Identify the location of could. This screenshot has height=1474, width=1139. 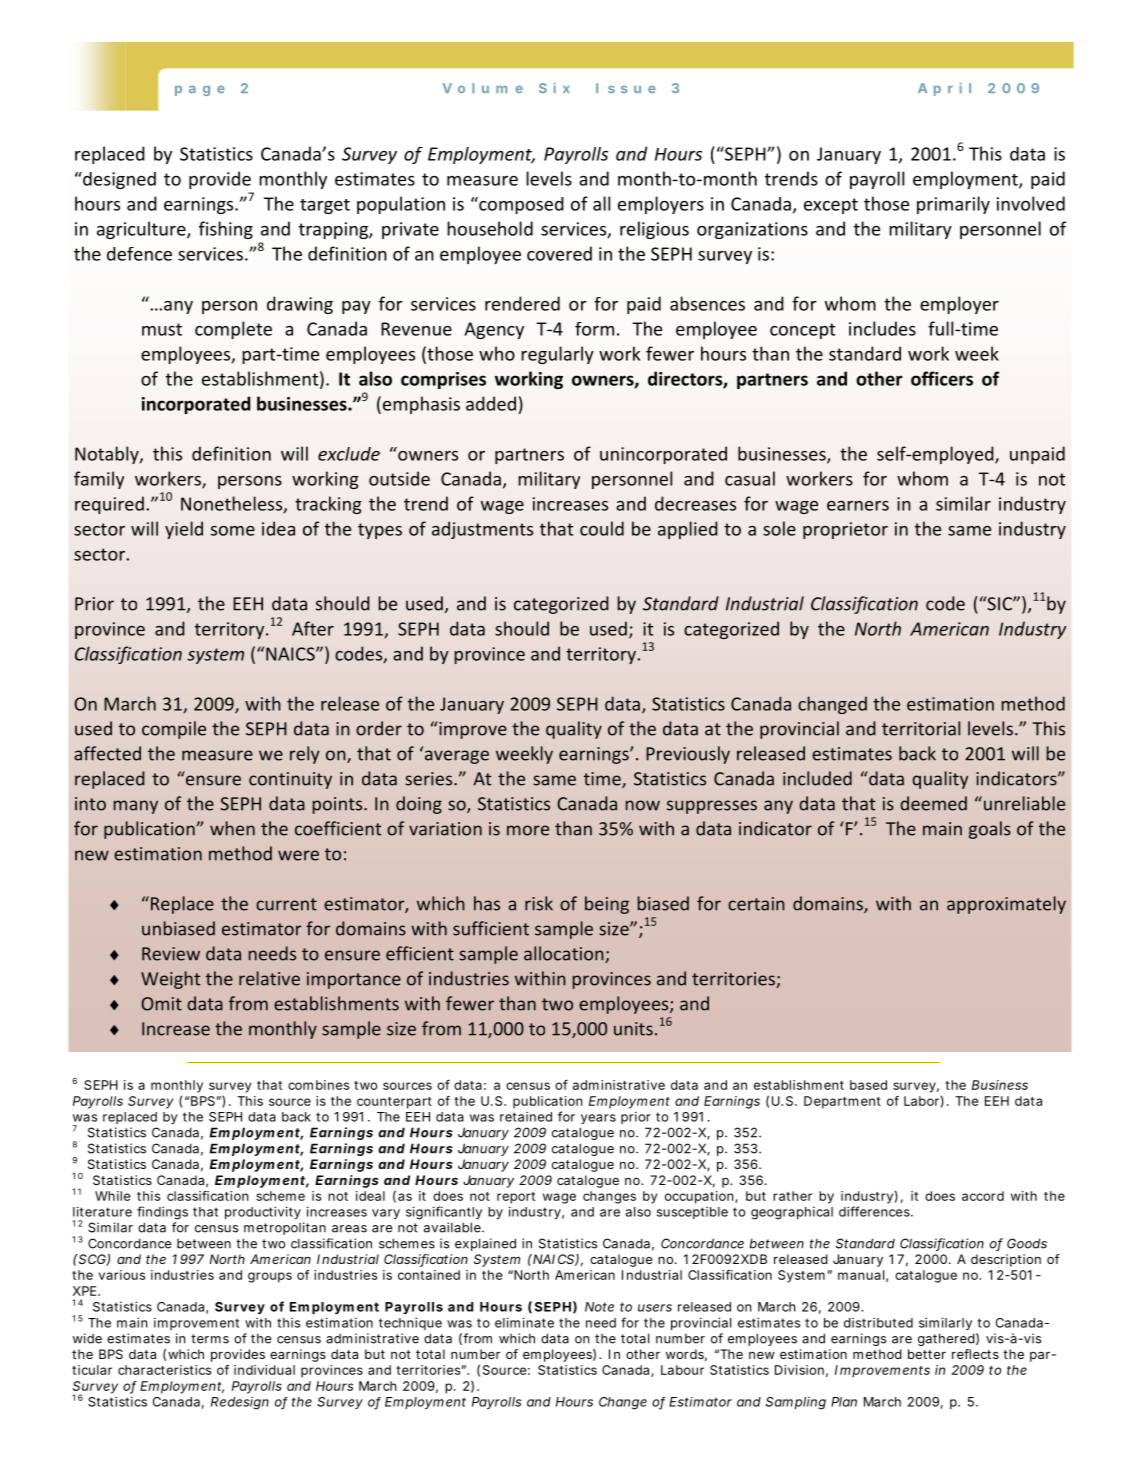
(602, 528).
